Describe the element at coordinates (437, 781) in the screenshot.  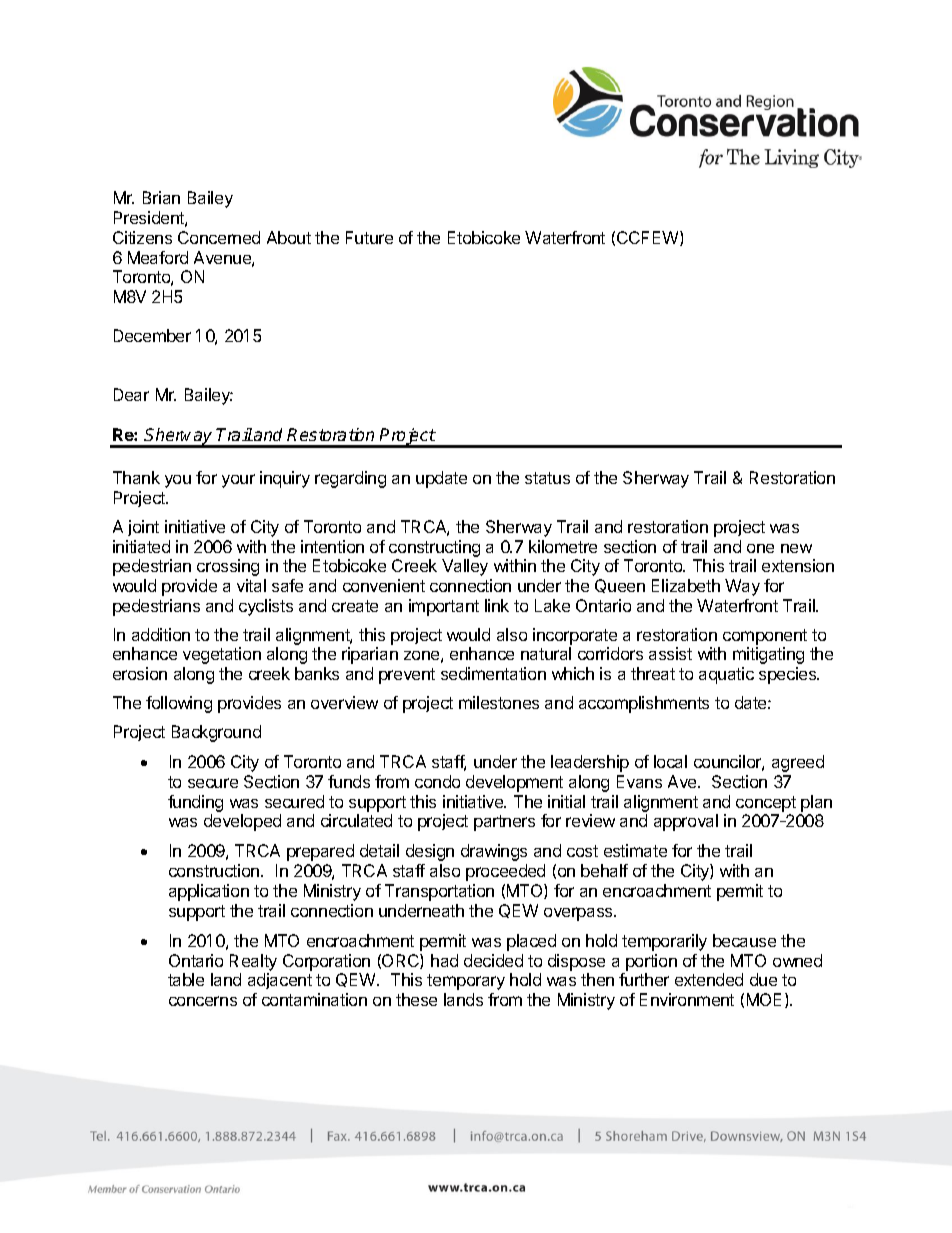
I see `condo` at that location.
